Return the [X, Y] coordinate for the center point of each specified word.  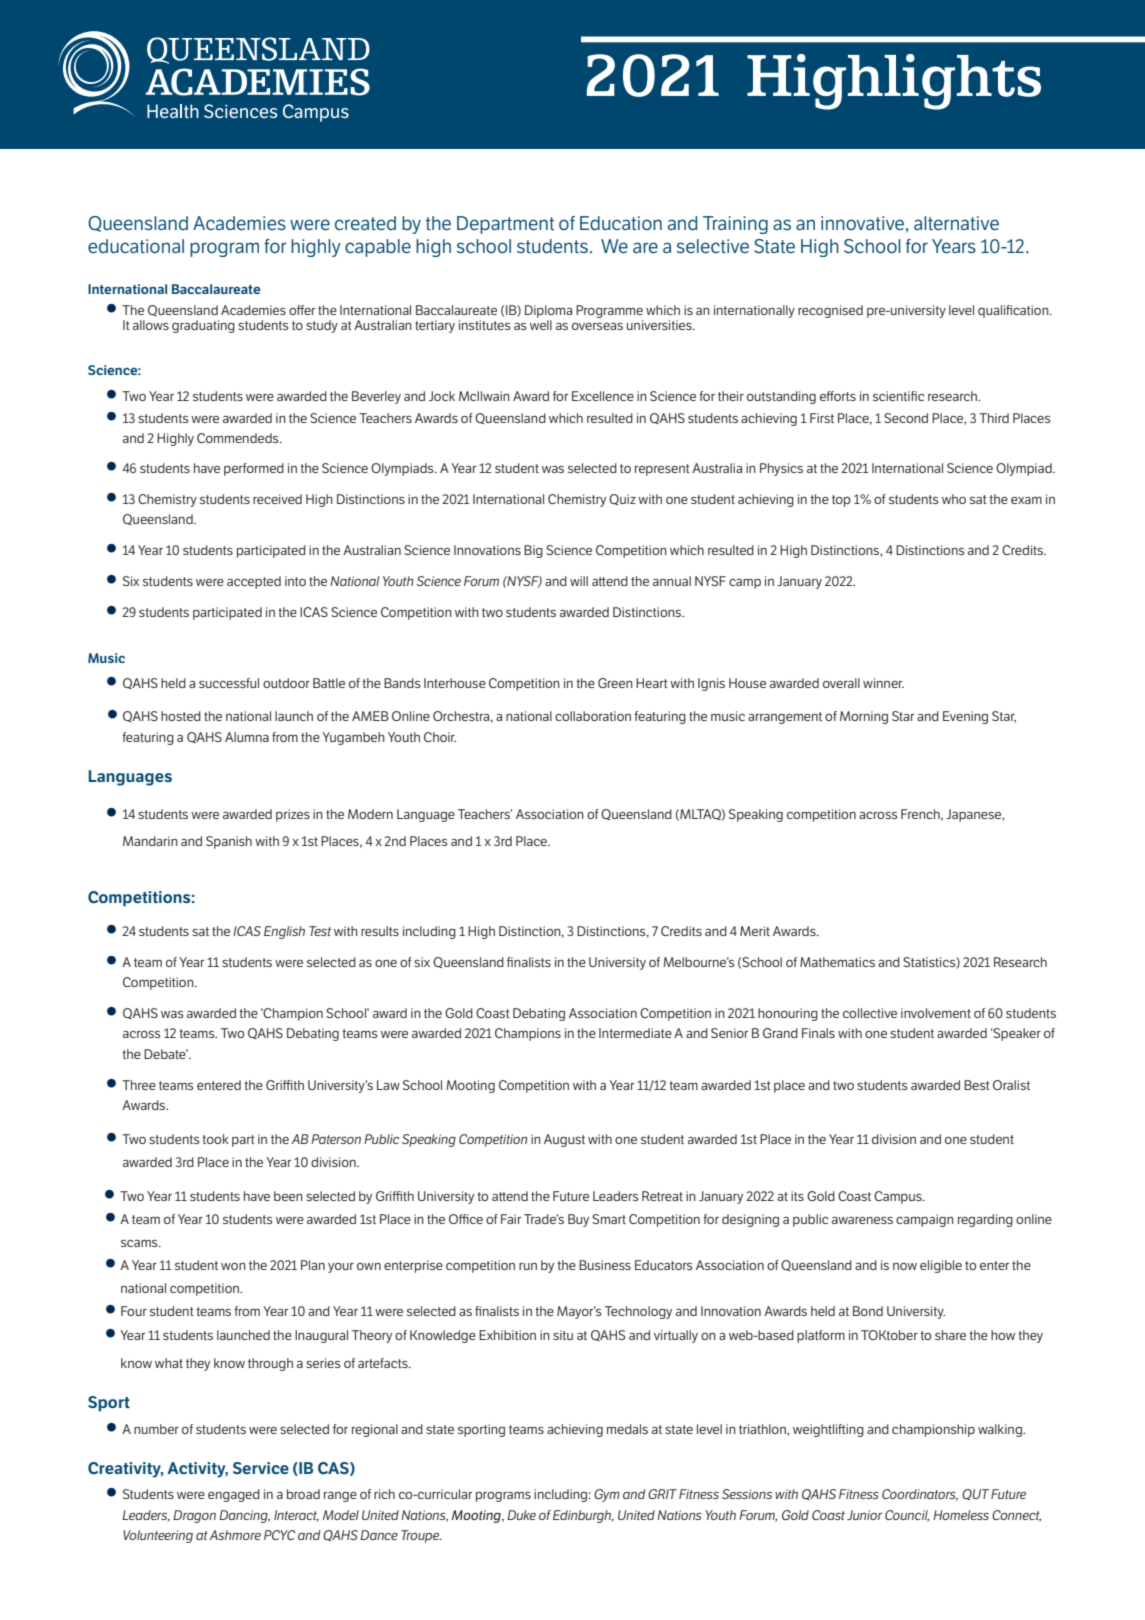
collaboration [593, 716]
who [954, 499]
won [233, 1266]
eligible [941, 1266]
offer [302, 310]
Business [605, 1265]
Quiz [622, 499]
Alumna [247, 737]
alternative [956, 223]
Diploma [548, 311]
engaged [234, 1495]
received [277, 499]
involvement [936, 1013]
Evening [965, 717]
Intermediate [635, 1033]
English [284, 932]
